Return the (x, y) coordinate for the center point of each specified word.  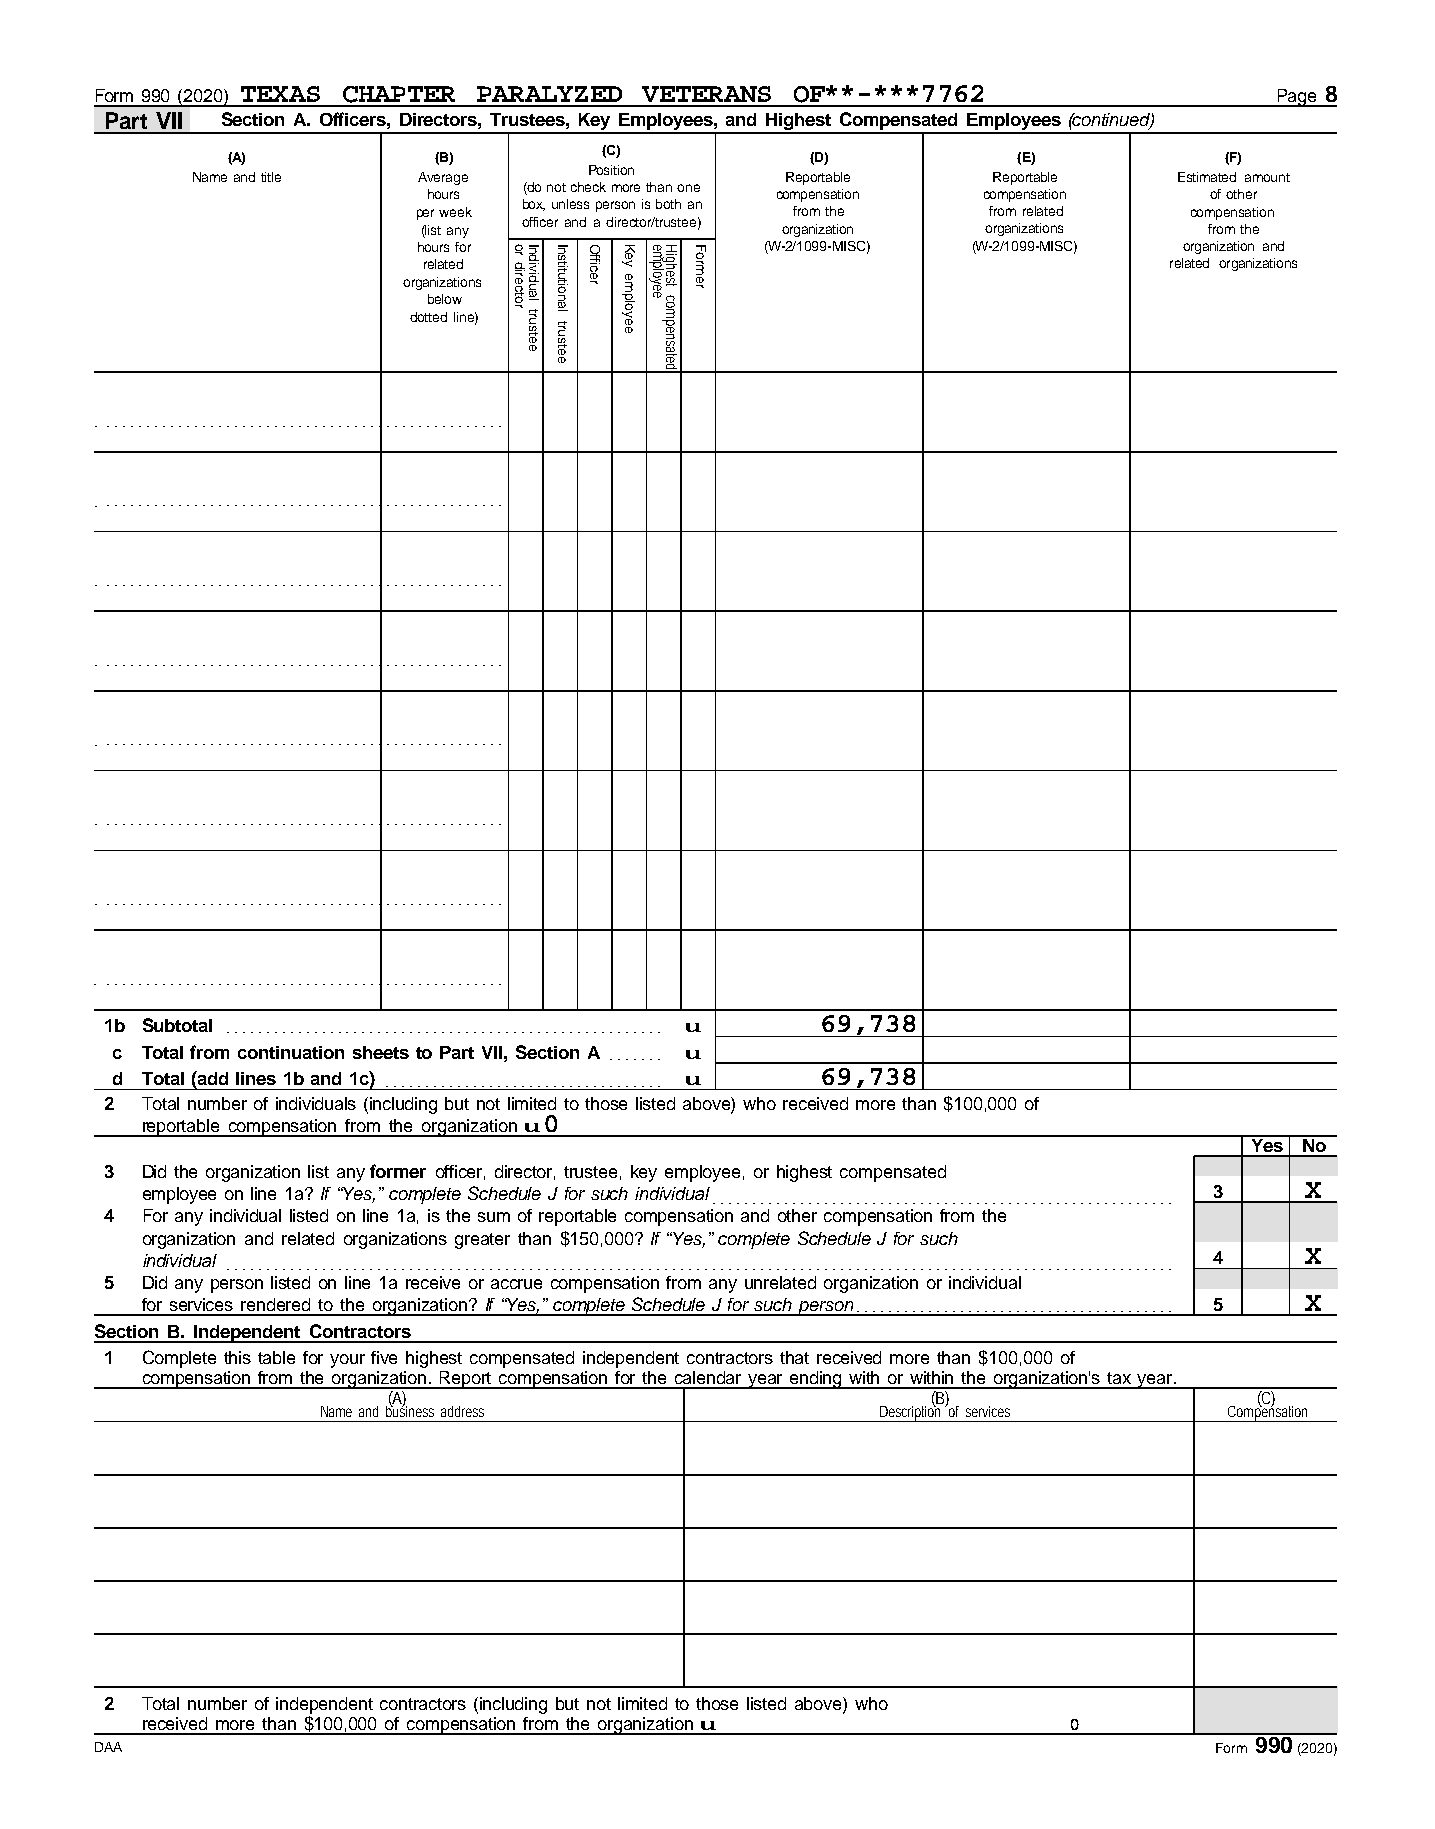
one (688, 188)
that (794, 1357)
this (237, 1357)
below (445, 299)
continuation (291, 1052)
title (271, 177)
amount (1267, 177)
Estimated (1207, 177)
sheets (381, 1052)
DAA (108, 1747)
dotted (428, 317)
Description (911, 1412)
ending (816, 1380)
